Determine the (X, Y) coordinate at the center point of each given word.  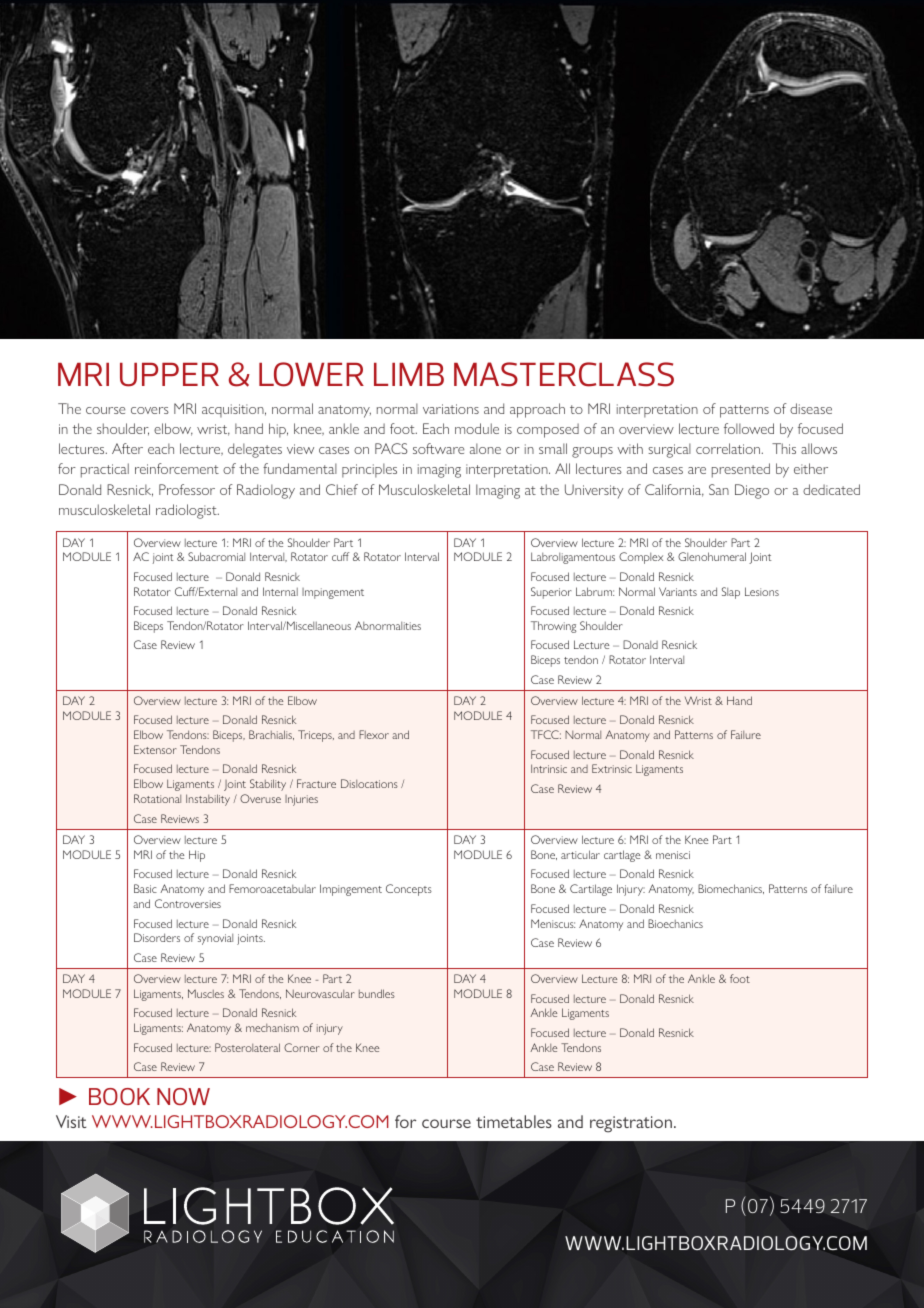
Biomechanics (731, 889)
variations (451, 409)
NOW (183, 1096)
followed (749, 428)
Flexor (374, 734)
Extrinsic (612, 768)
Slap (731, 593)
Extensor (155, 749)
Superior (551, 593)
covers (150, 410)
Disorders (157, 937)
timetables (514, 1121)
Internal (280, 591)
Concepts (409, 890)
